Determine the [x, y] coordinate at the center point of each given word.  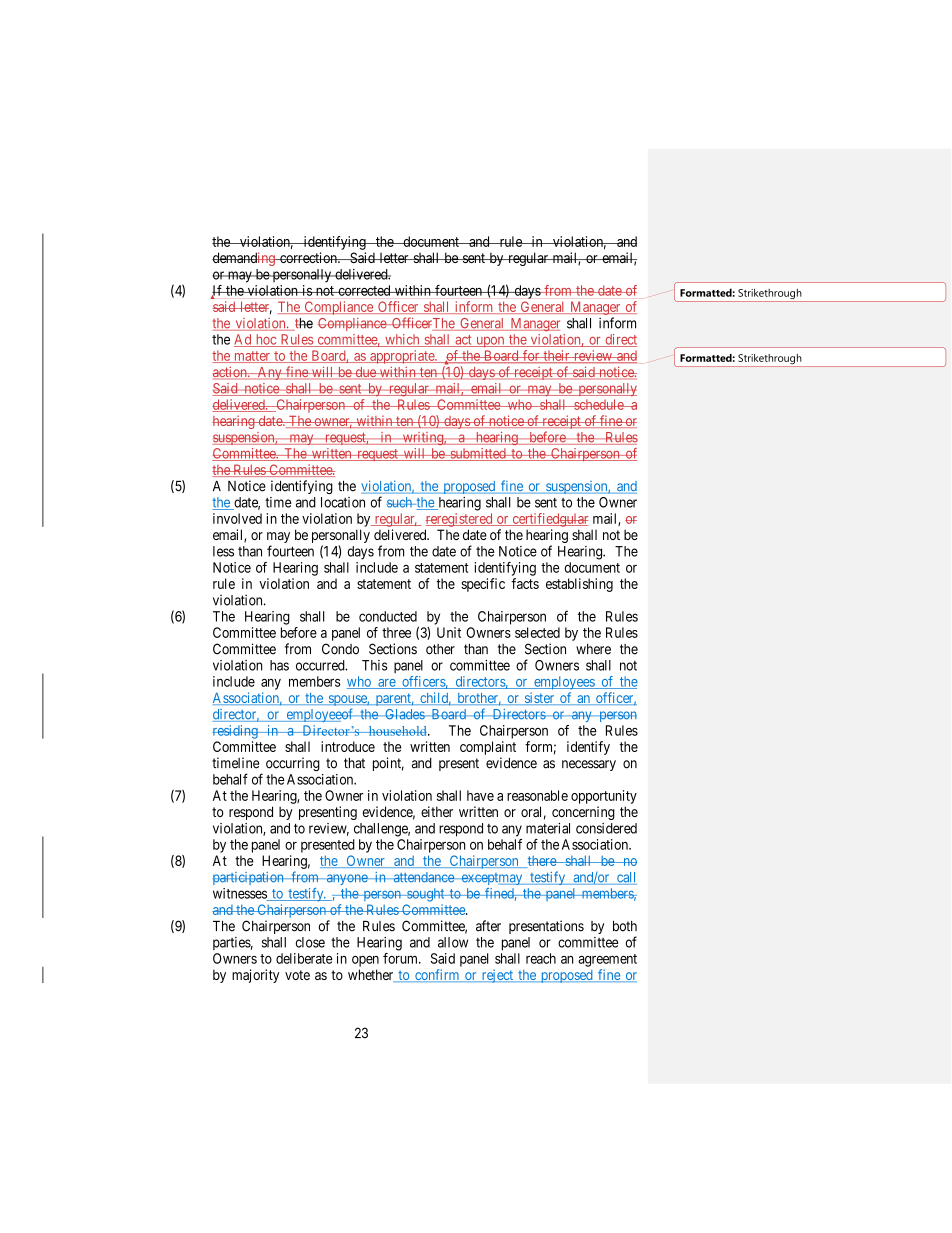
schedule [598, 404]
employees [564, 683]
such [400, 502]
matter [252, 357]
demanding [244, 259]
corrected [364, 290]
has [279, 665]
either [437, 811]
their [556, 356]
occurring [293, 764]
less [223, 551]
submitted [478, 454]
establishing [579, 585]
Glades [404, 714]
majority [255, 976]
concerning [583, 813]
